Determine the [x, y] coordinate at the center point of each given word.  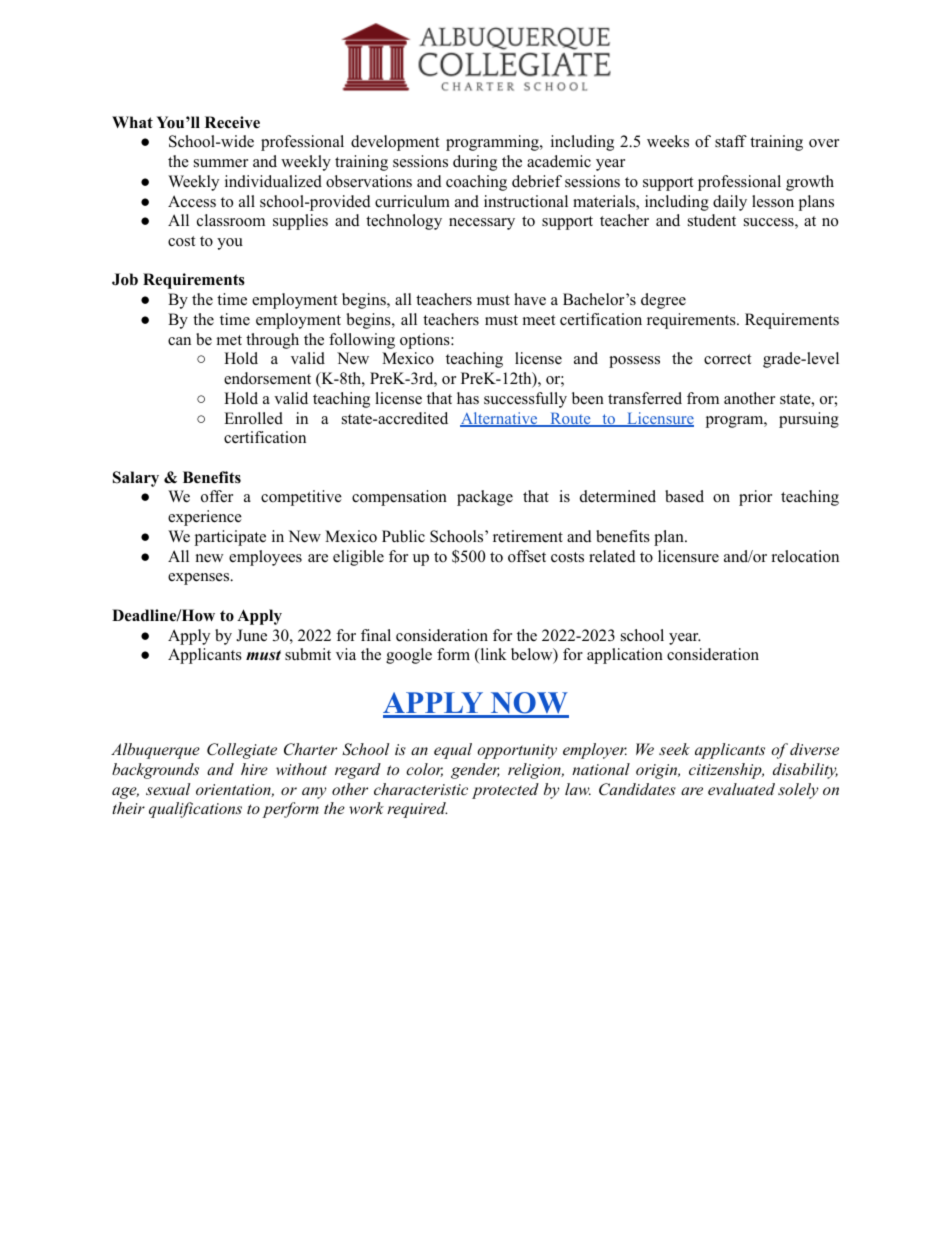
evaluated [741, 789]
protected [505, 791]
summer [221, 163]
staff [731, 141]
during [475, 163]
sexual [168, 789]
